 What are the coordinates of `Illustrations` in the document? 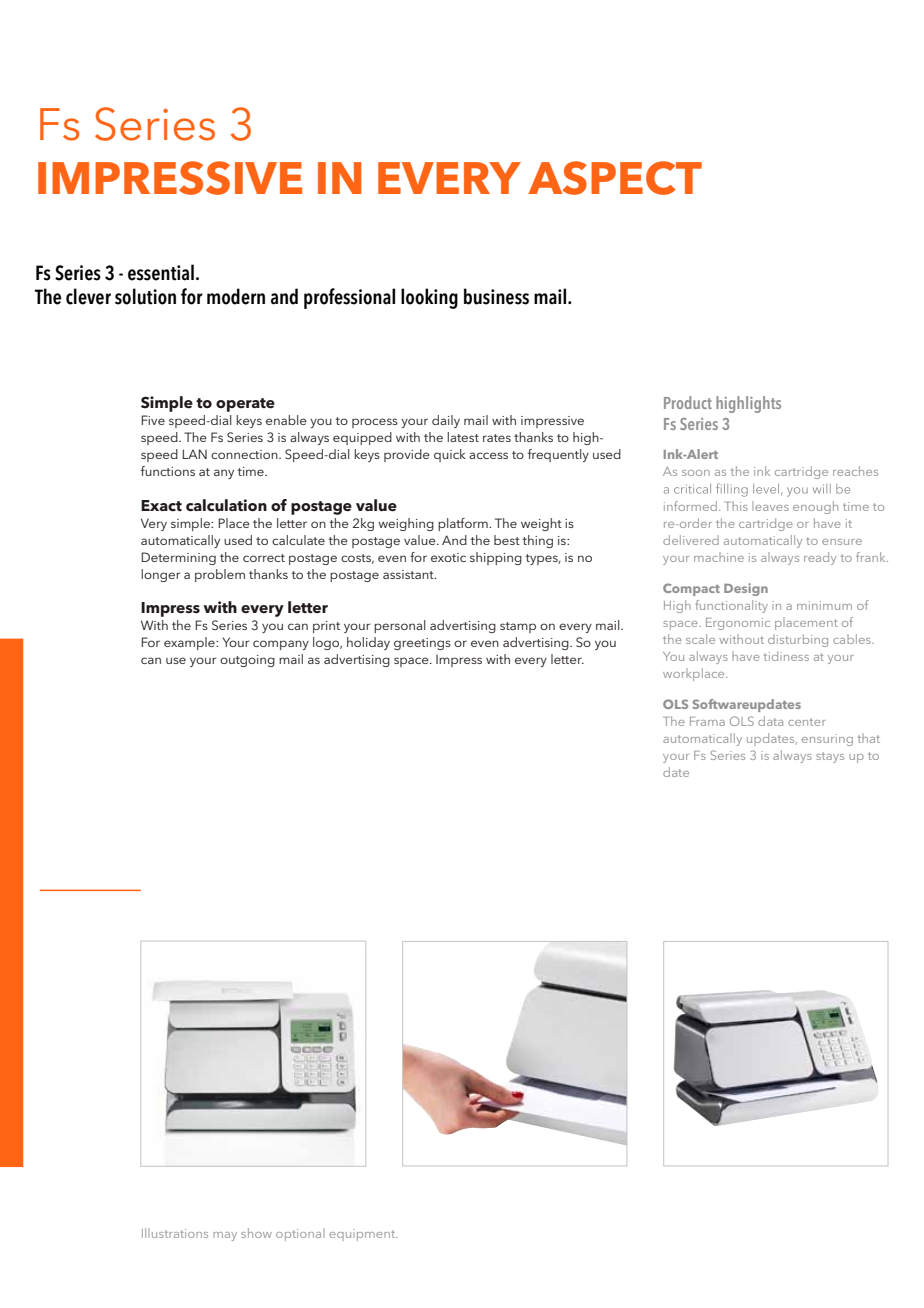 It's located at (175, 1233).
